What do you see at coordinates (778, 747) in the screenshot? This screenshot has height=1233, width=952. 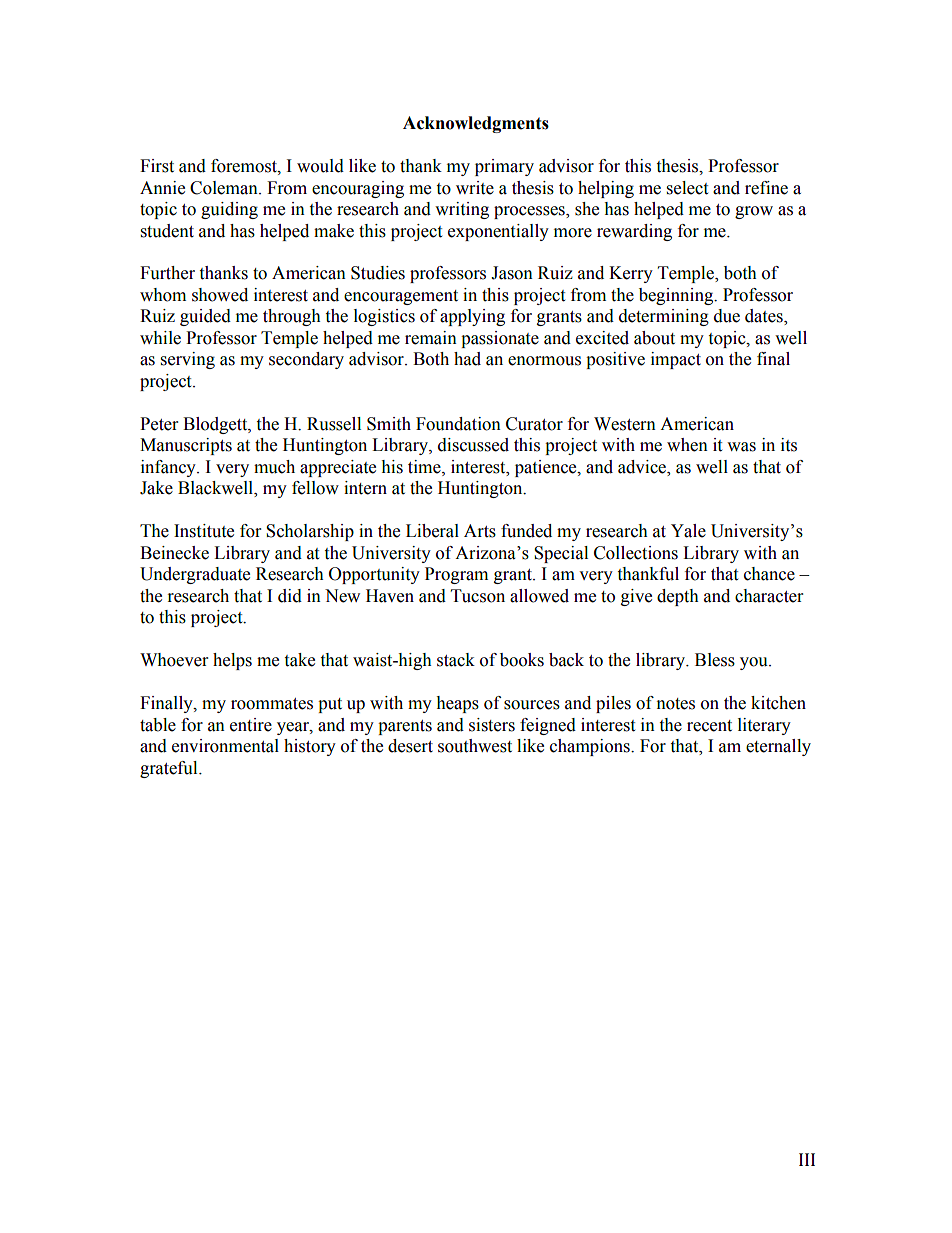 I see `eternally` at bounding box center [778, 747].
